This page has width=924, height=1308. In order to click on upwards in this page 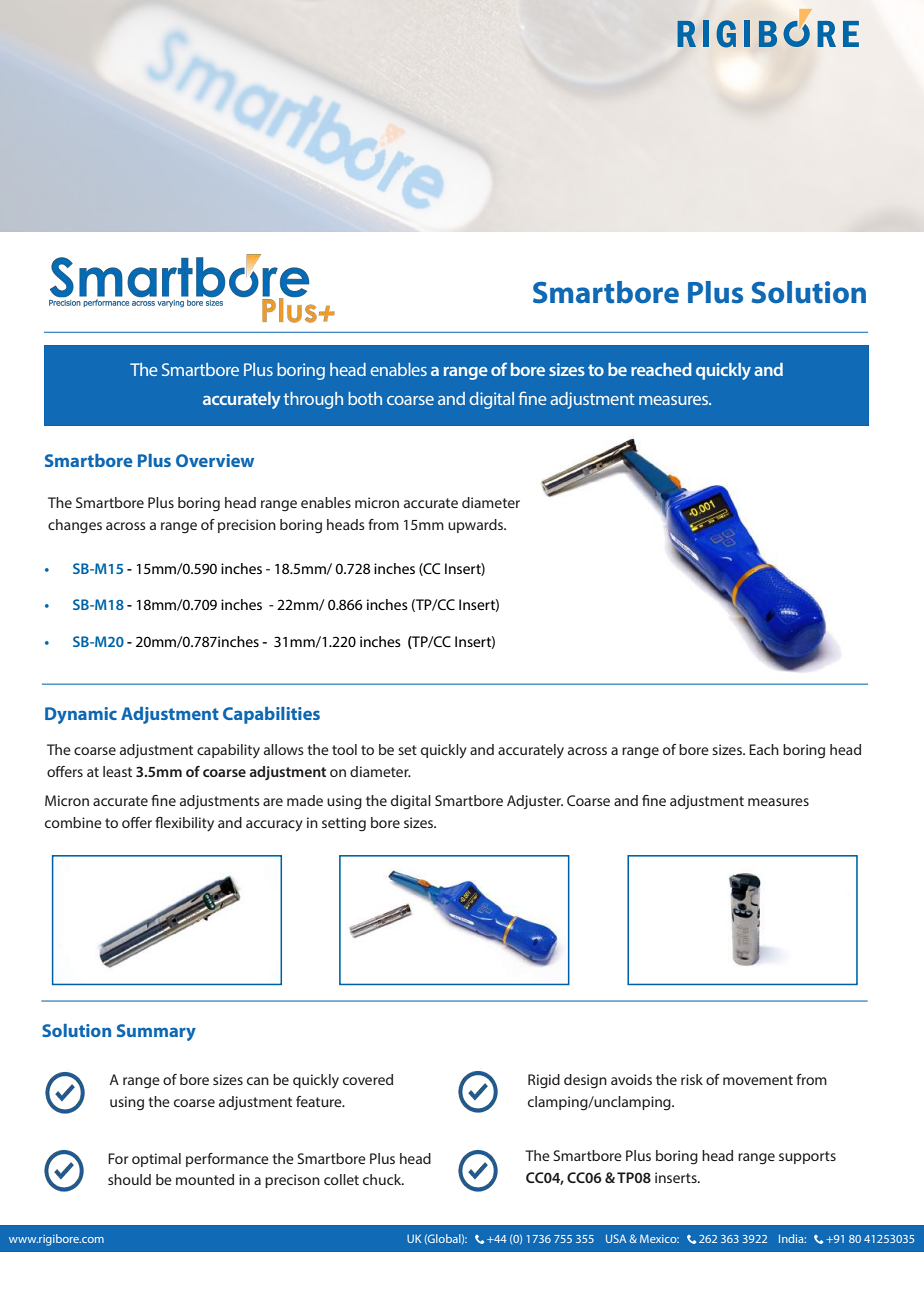, I will do `click(476, 526)`.
